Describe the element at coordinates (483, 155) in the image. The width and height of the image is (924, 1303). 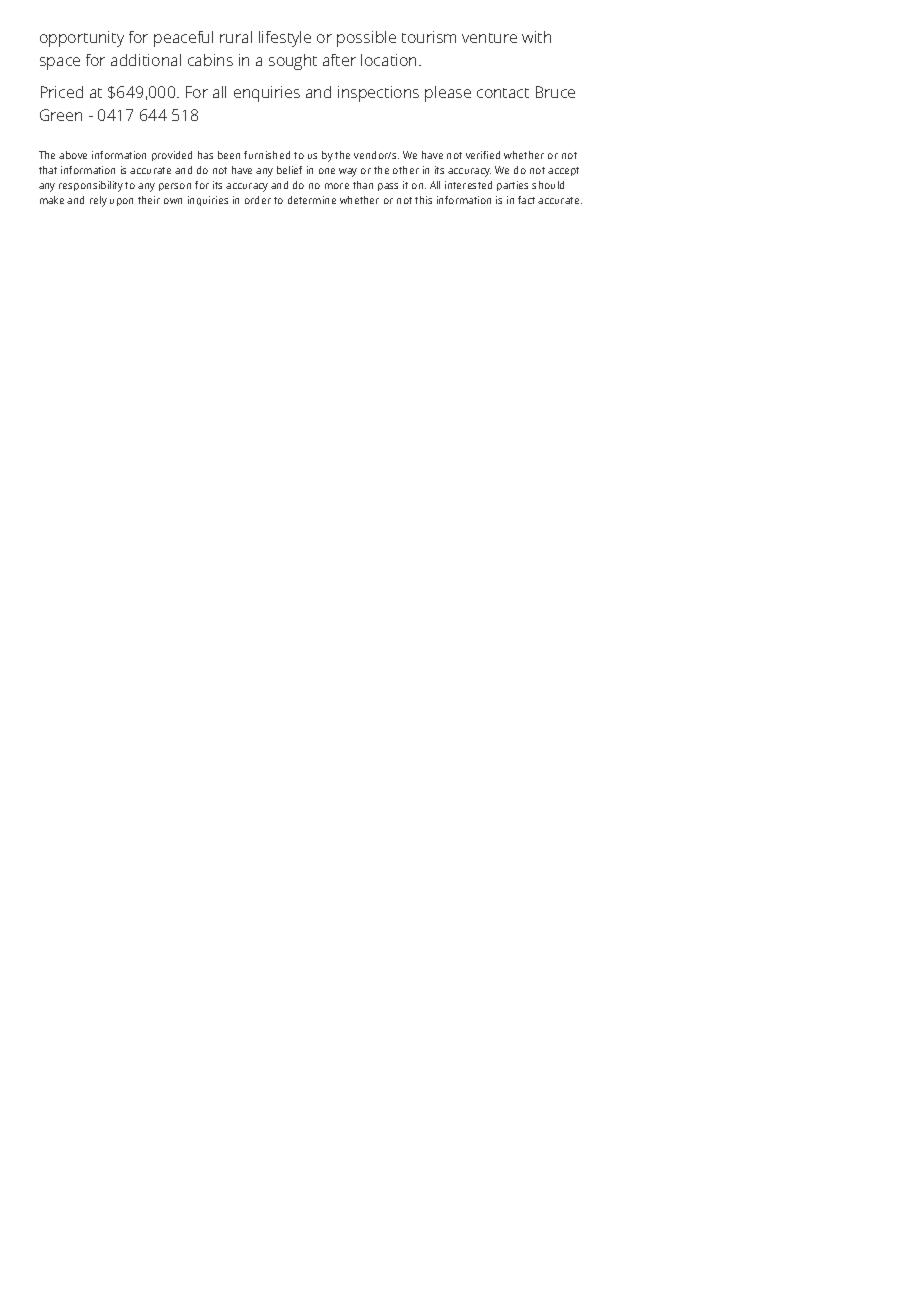
I see `verified` at that location.
